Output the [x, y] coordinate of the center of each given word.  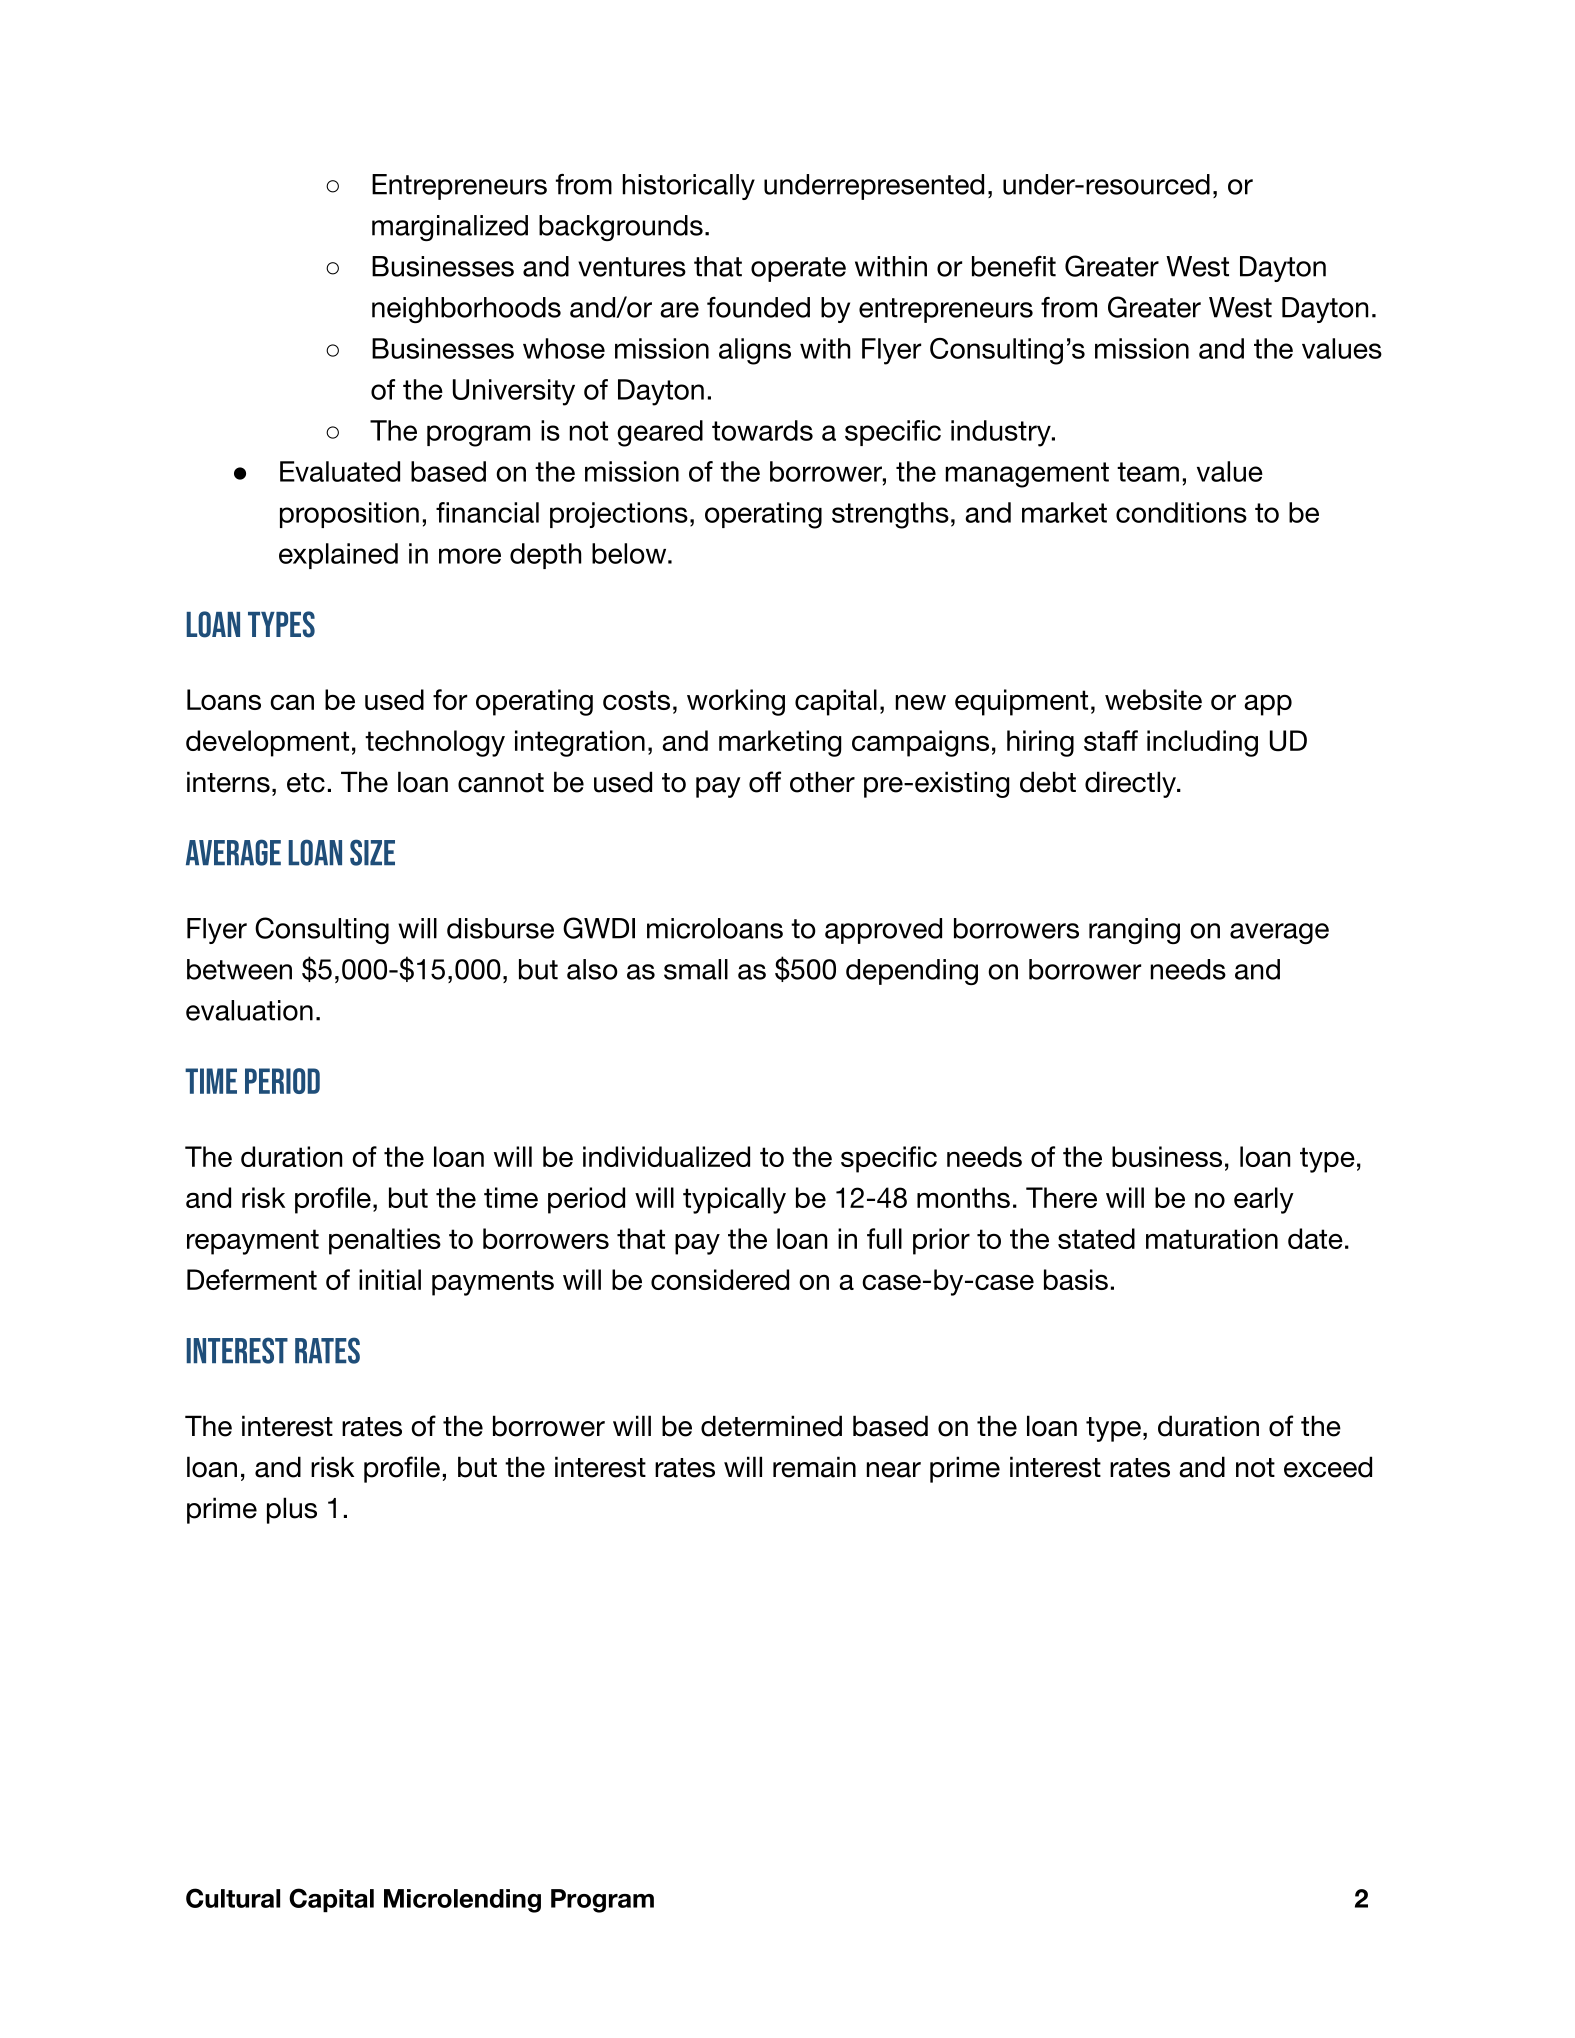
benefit [1014, 266]
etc [306, 783]
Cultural [233, 1898]
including [1202, 743]
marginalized [450, 228]
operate [798, 269]
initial [390, 1279]
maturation [1212, 1238]
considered [720, 1279]
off [765, 782]
